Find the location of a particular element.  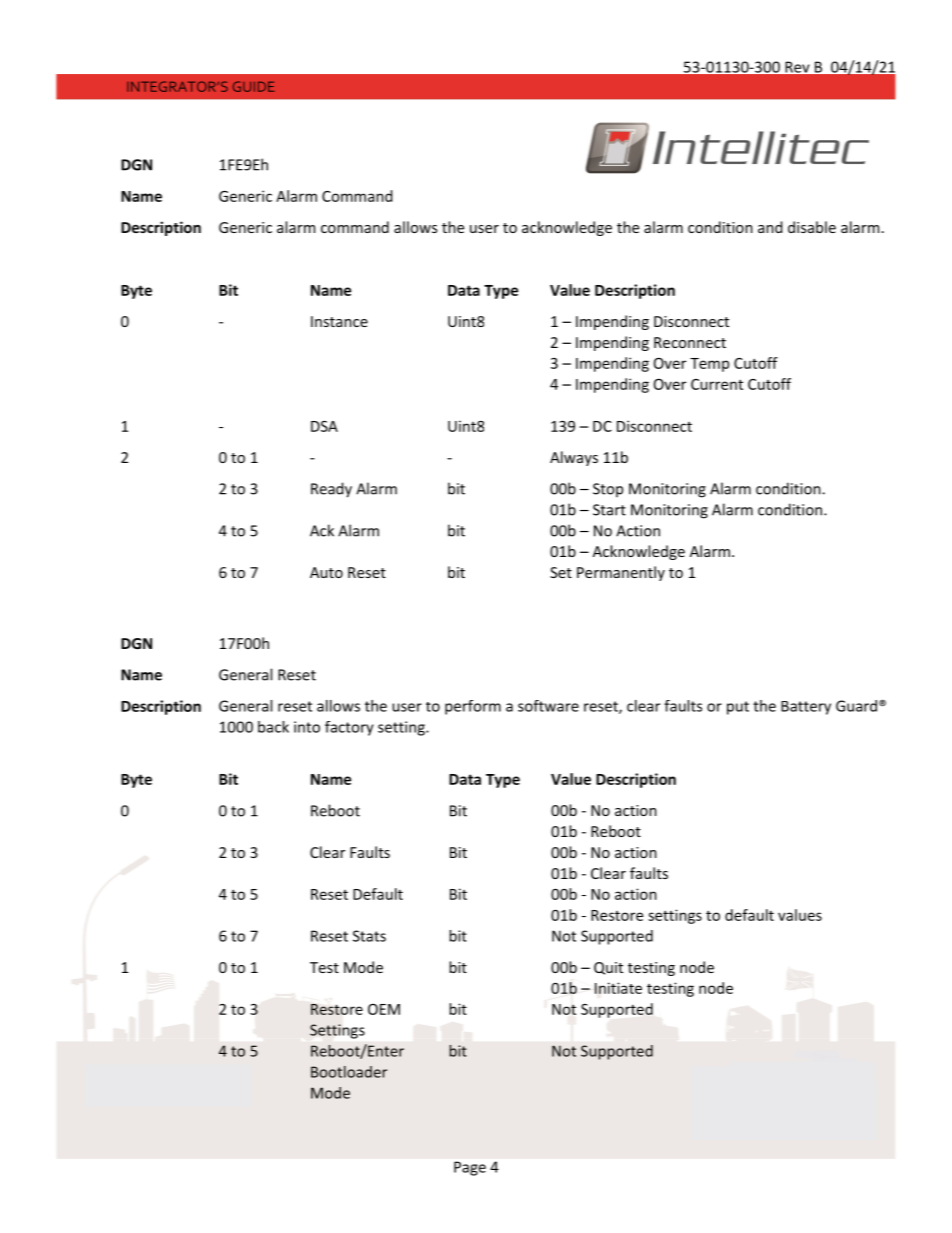

GUIDE is located at coordinates (253, 86).
